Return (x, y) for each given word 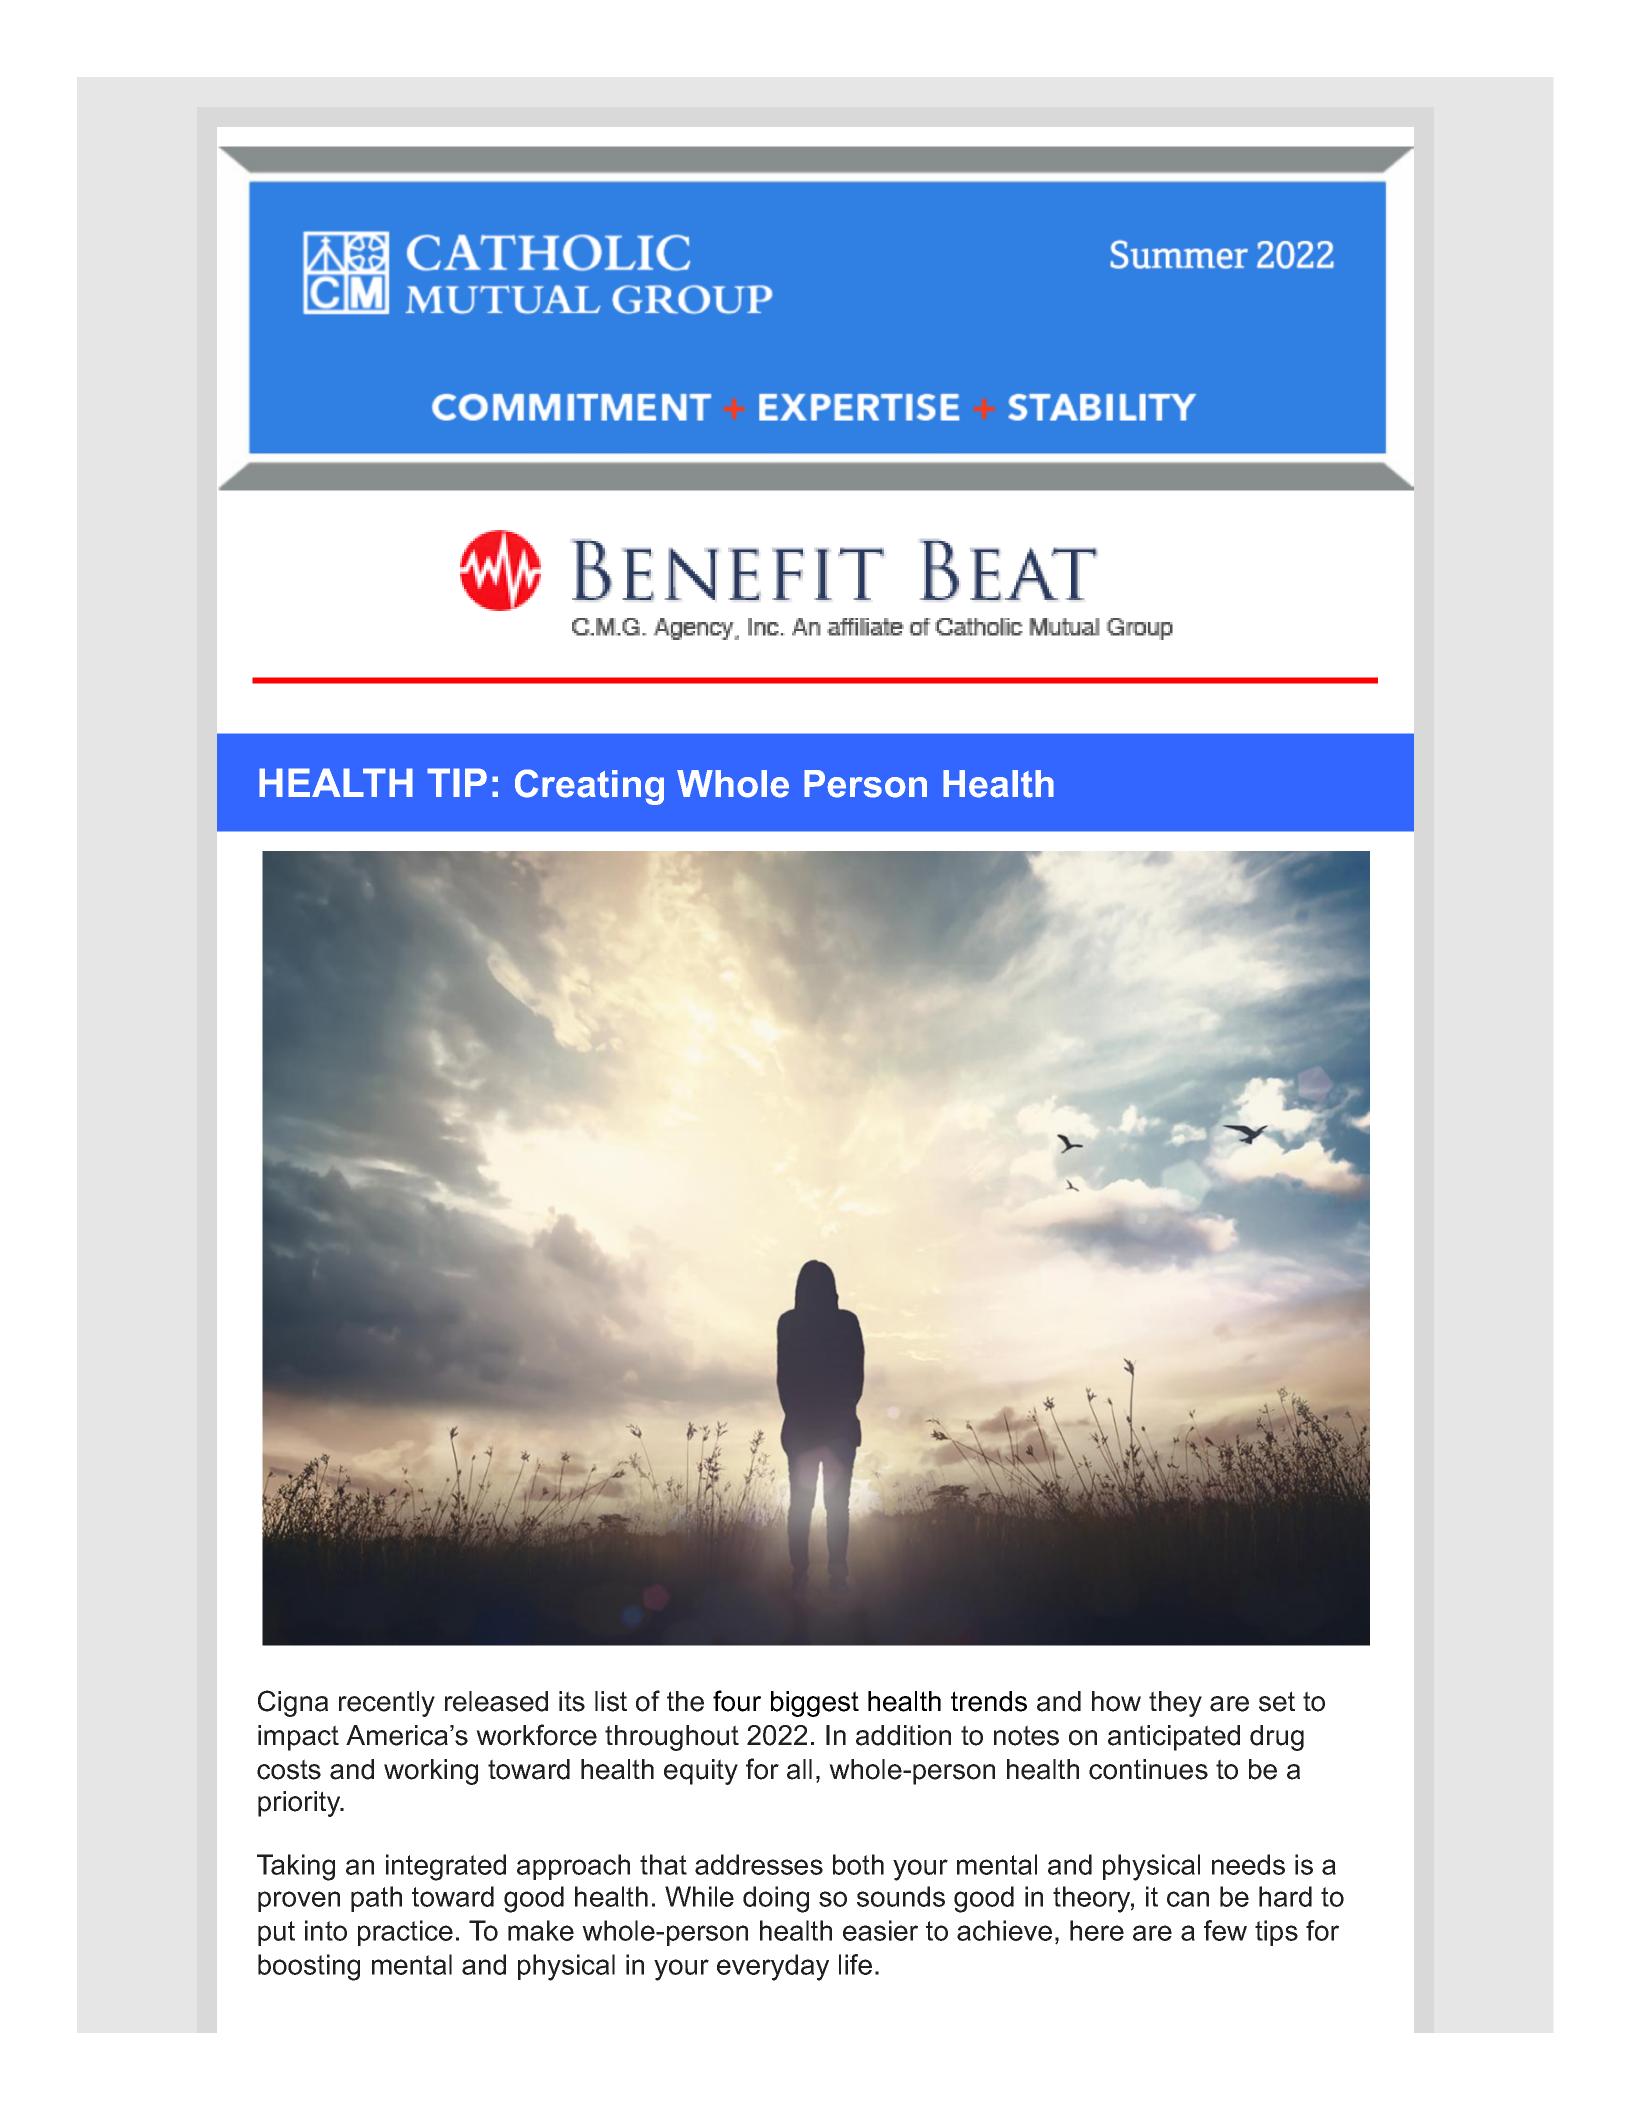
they (1175, 1704)
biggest (815, 1704)
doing (776, 1899)
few (1225, 1930)
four (737, 1701)
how (1116, 1701)
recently (387, 1704)
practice (405, 1933)
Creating (589, 787)
